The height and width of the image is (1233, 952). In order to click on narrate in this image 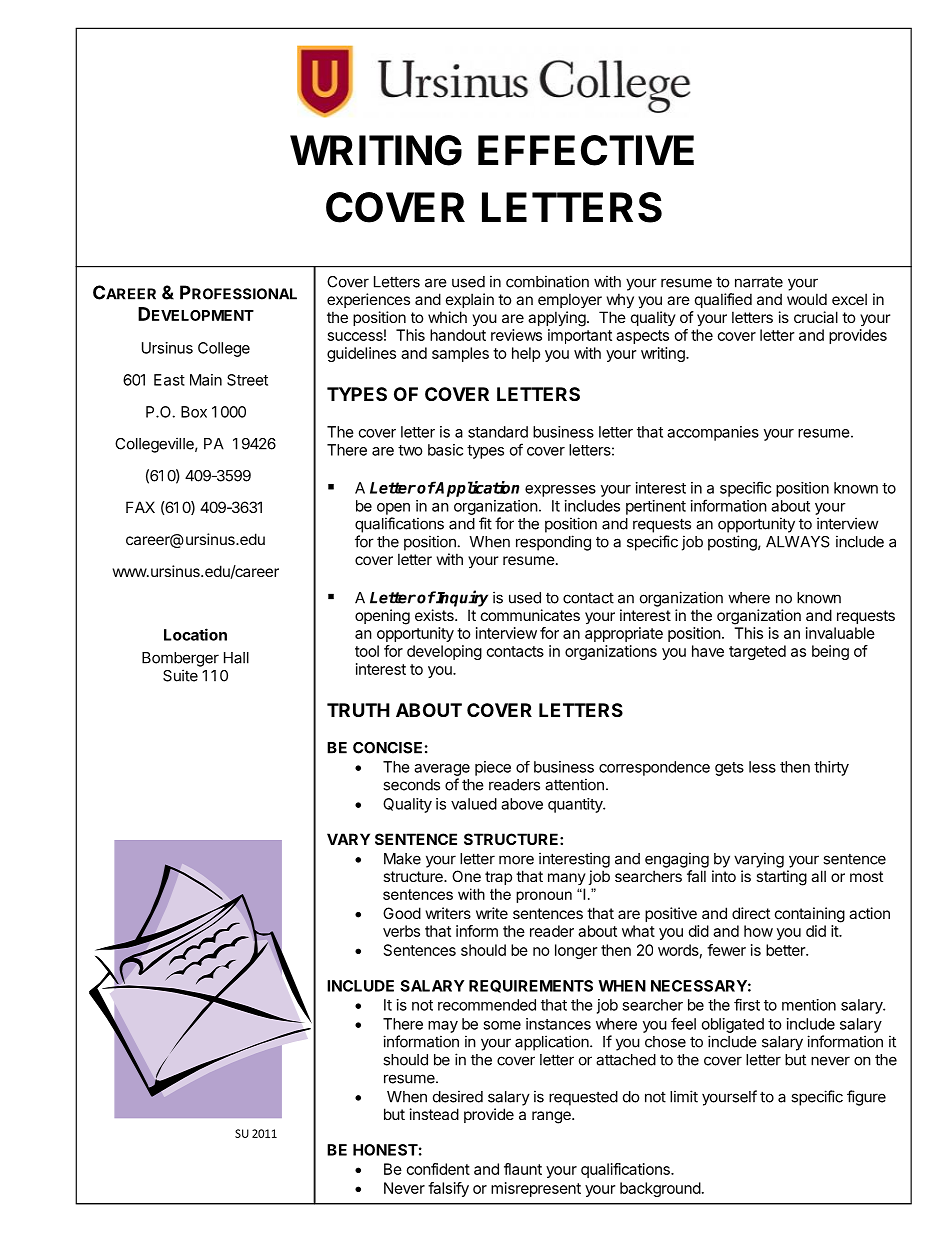, I will do `click(759, 282)`.
